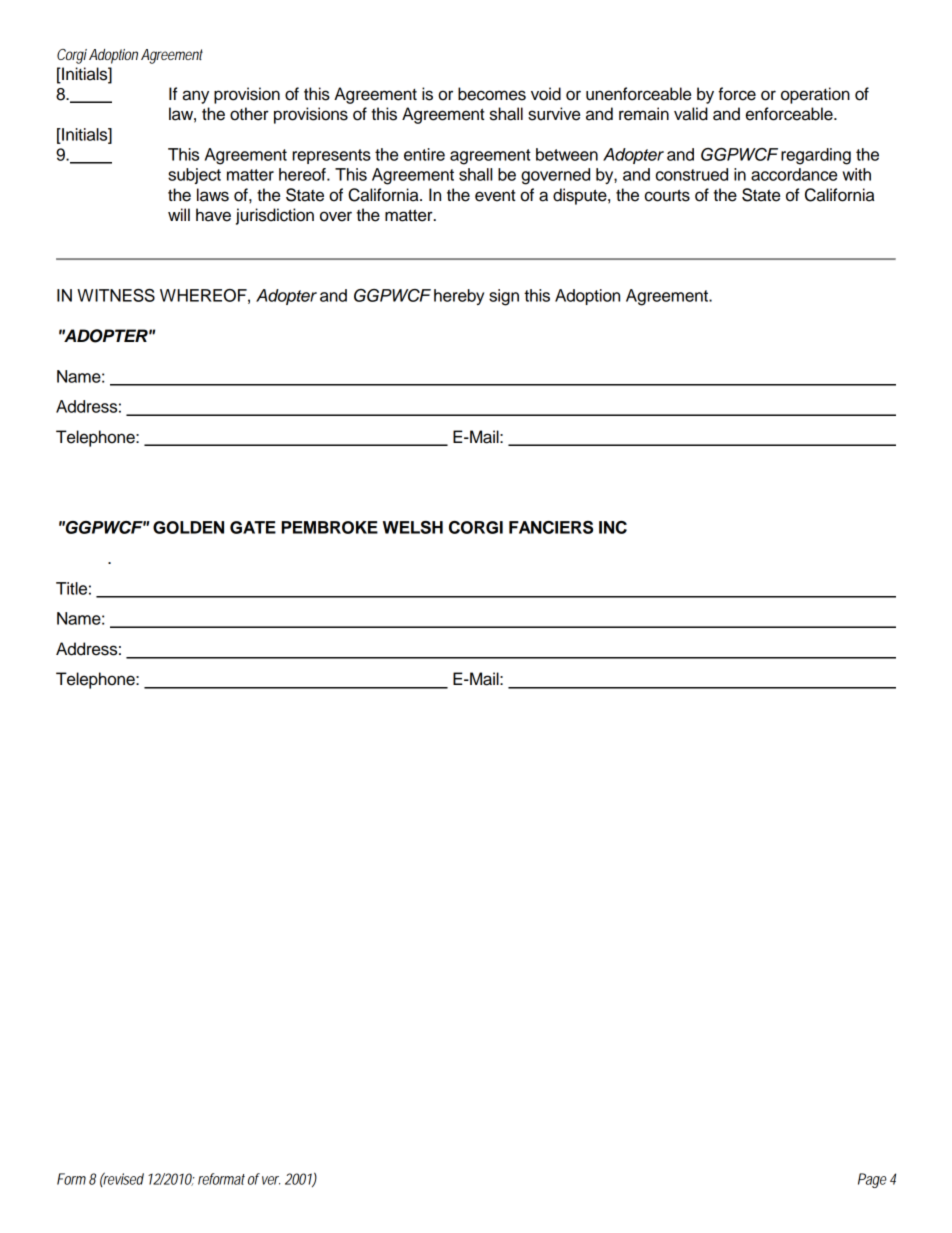  I want to click on sign, so click(504, 297).
